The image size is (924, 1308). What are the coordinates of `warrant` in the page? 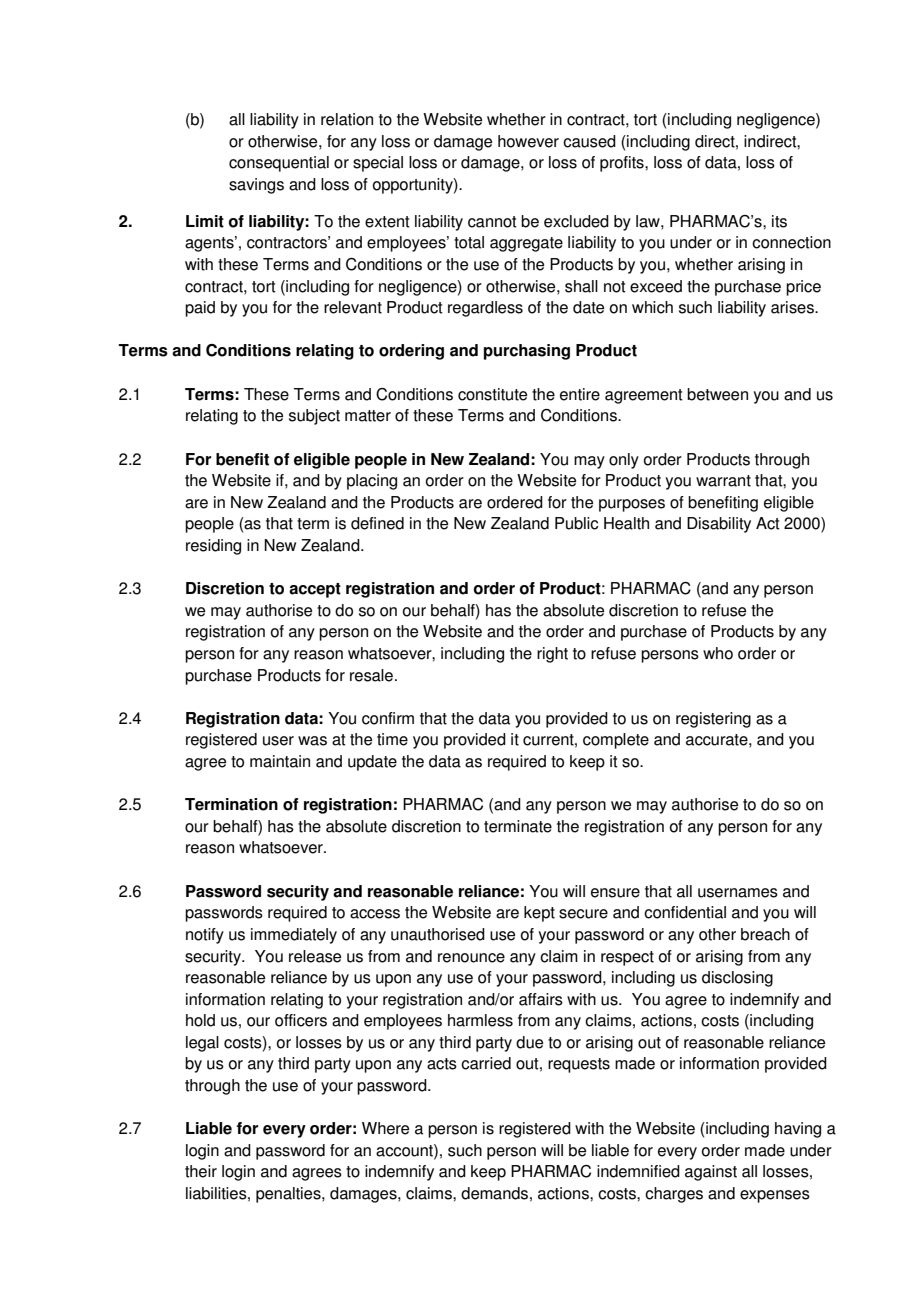 It's located at (723, 481).
